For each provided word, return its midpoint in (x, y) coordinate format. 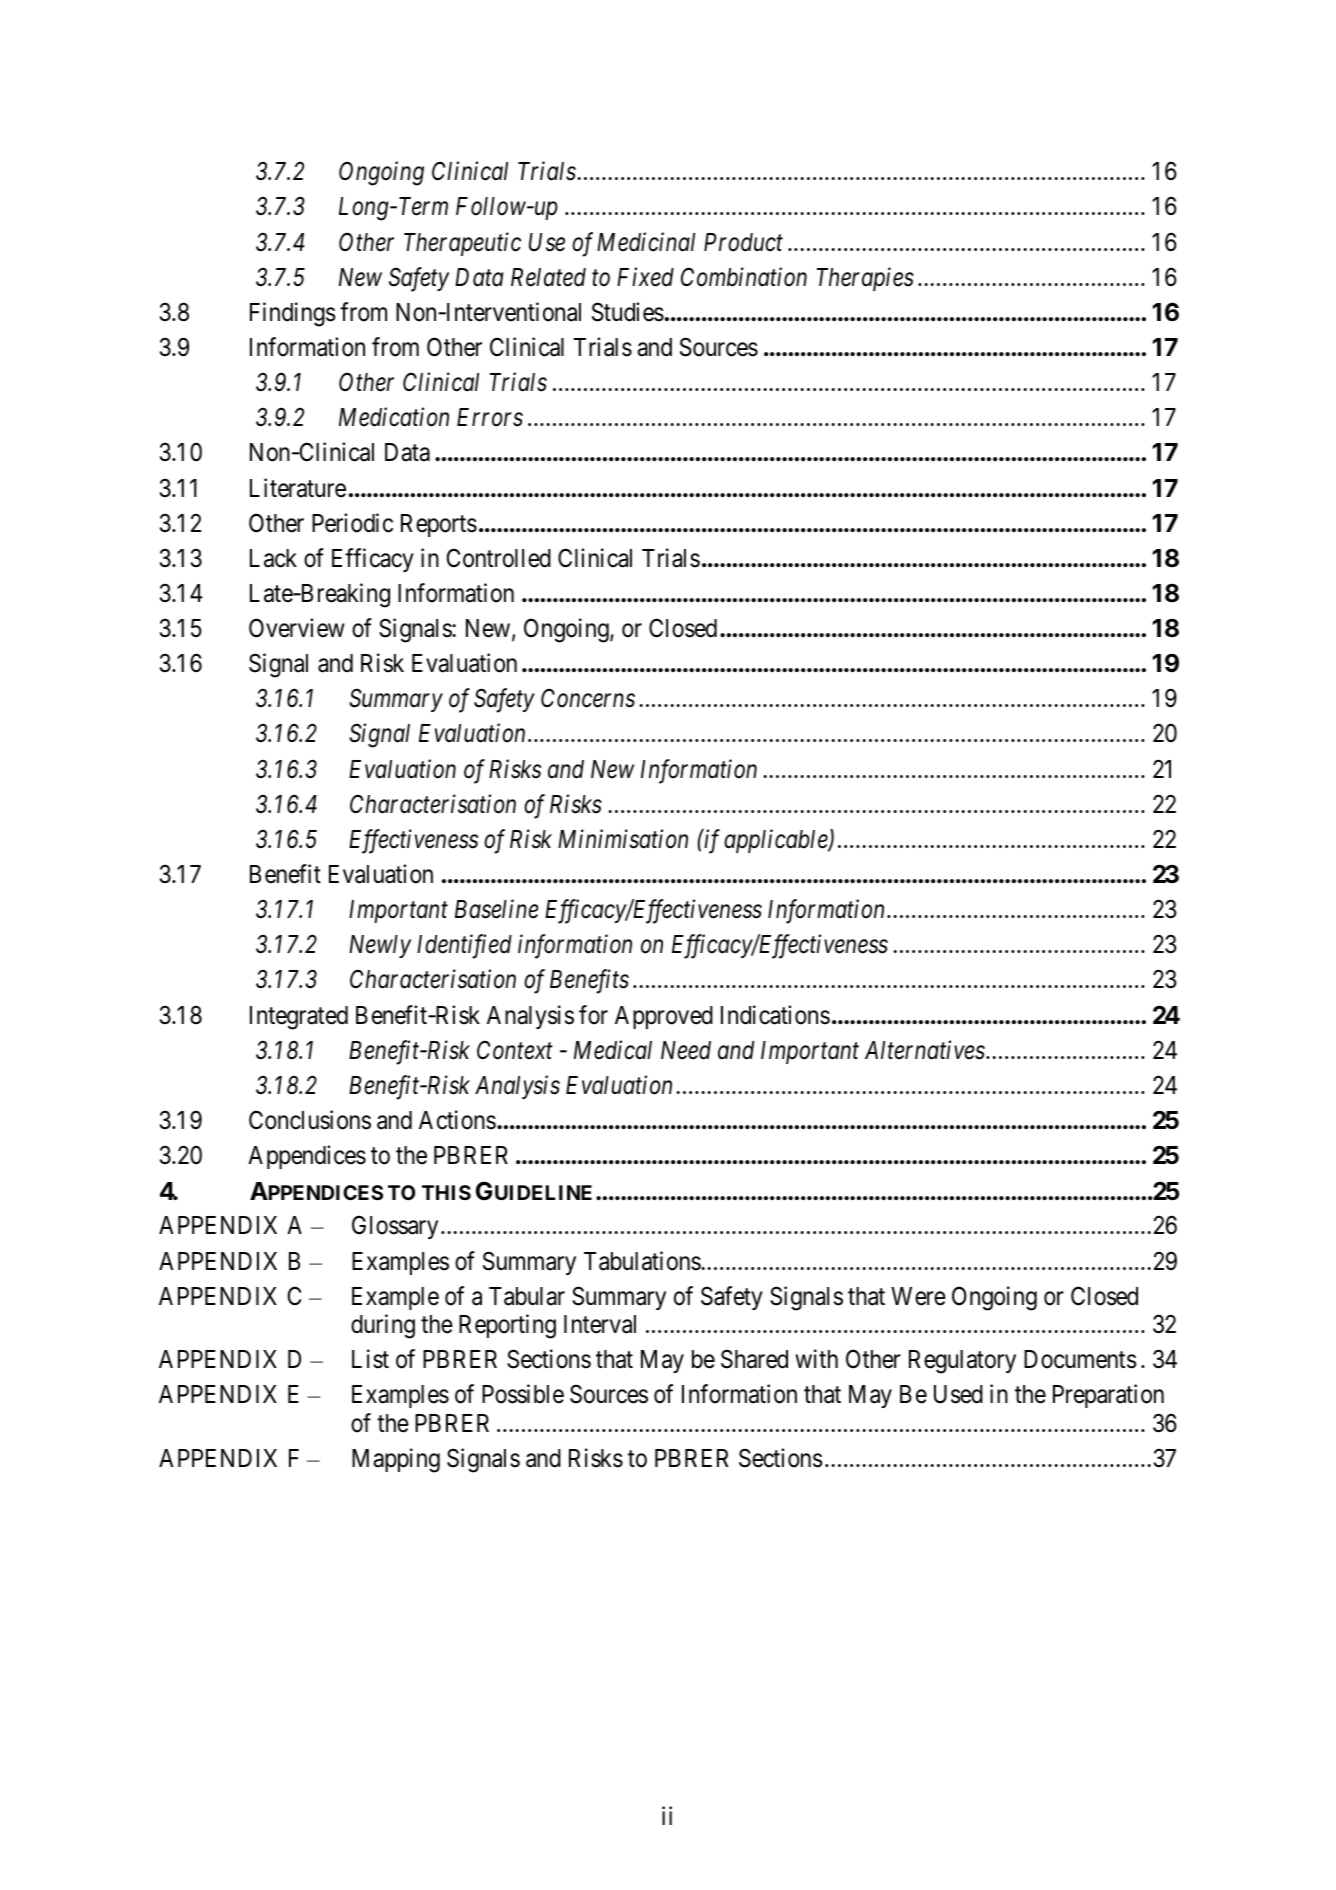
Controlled (499, 558)
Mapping (396, 1460)
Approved (664, 1017)
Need (686, 1050)
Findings (293, 314)
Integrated (299, 1018)
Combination (744, 277)
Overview (297, 628)
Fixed (645, 277)
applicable (777, 841)
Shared (754, 1359)
